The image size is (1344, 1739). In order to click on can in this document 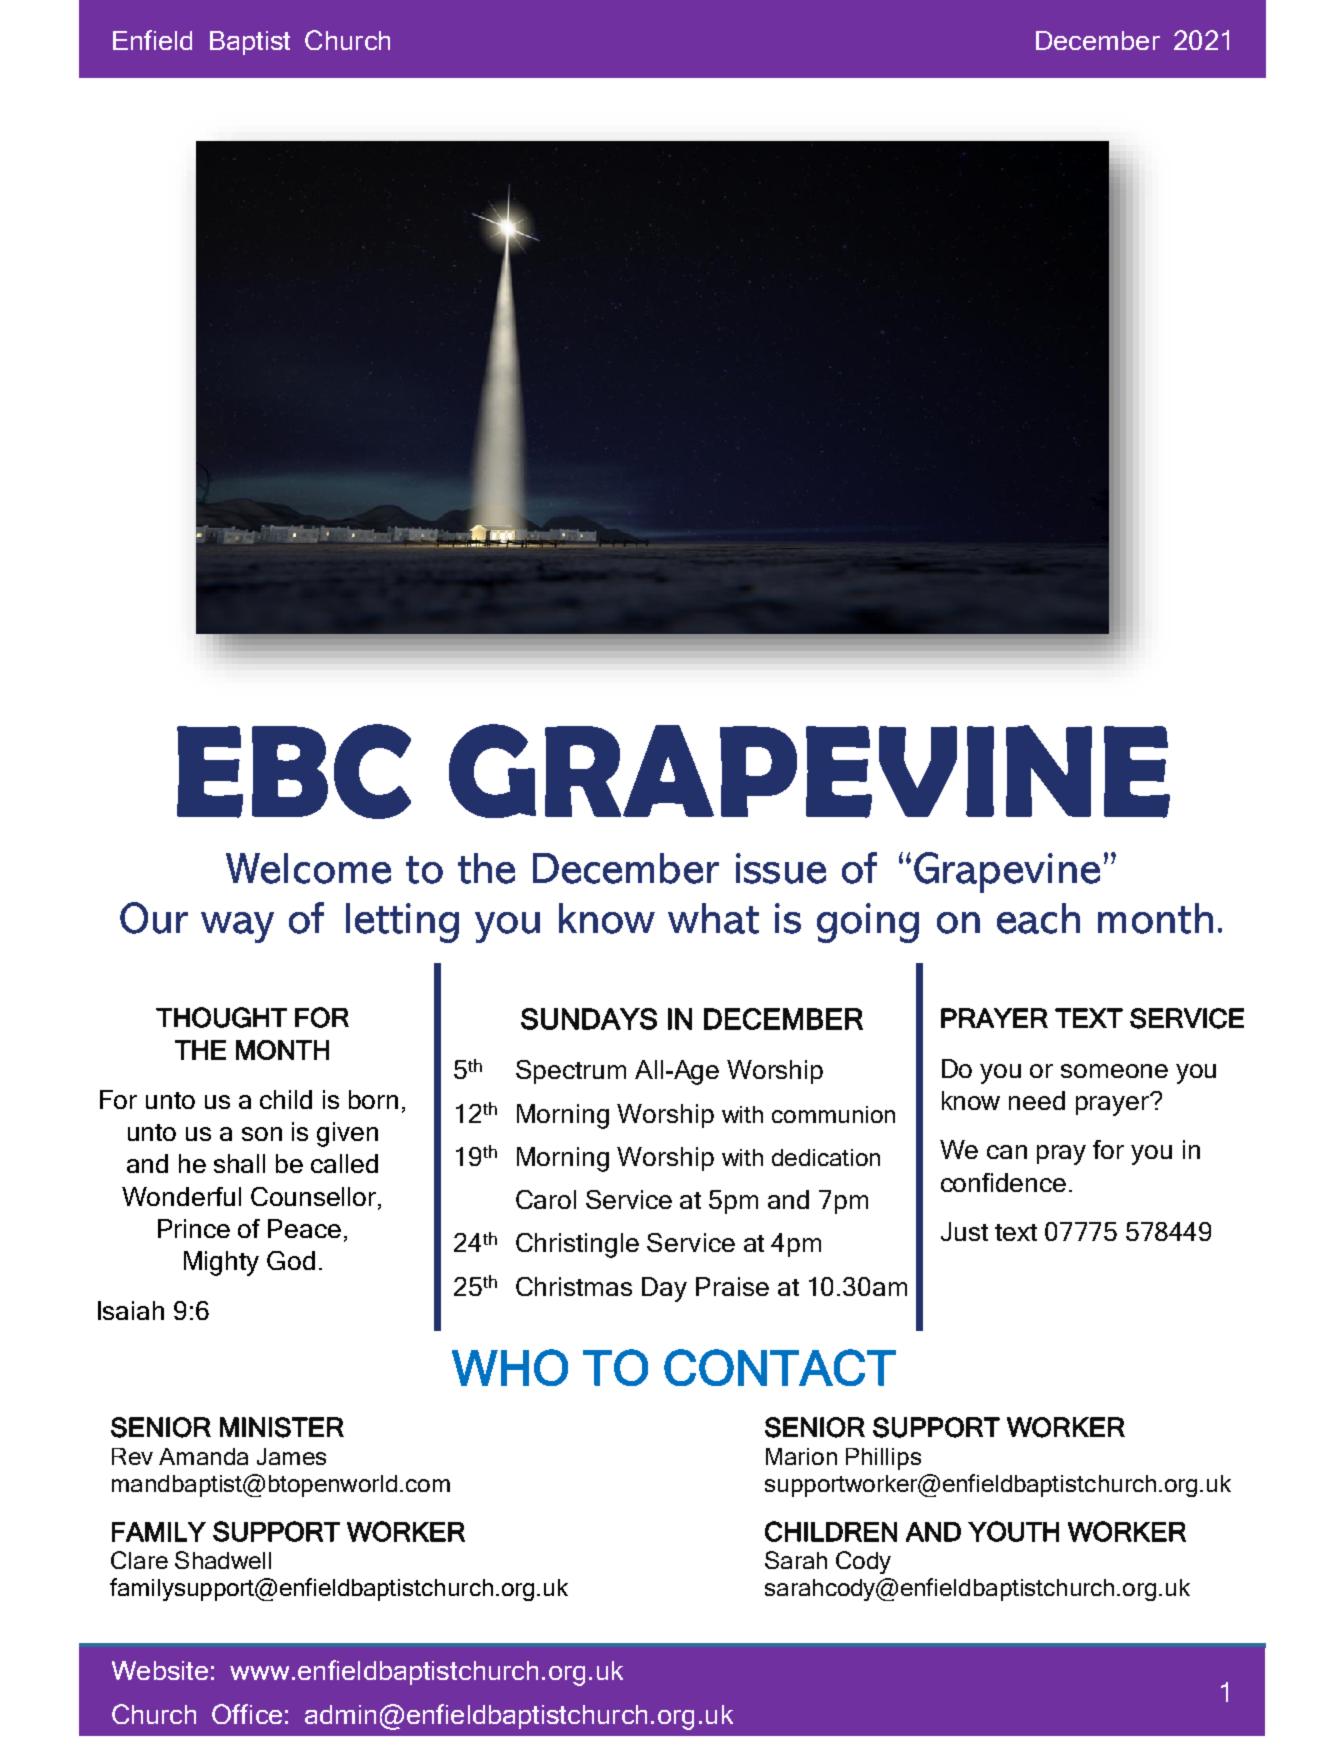, I will do `click(1007, 1152)`.
